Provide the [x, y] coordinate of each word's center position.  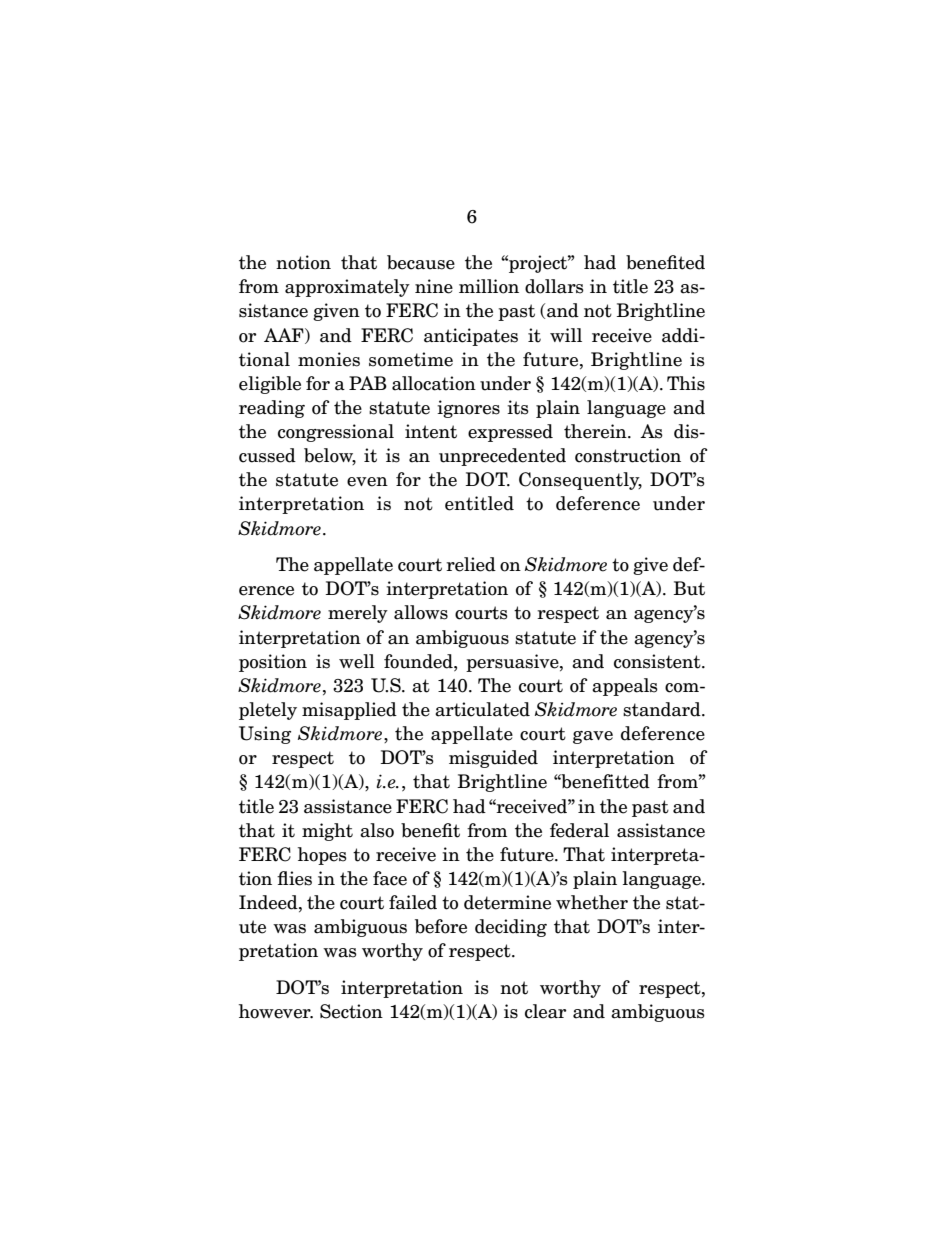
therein [596, 431]
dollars [554, 286]
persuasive [513, 663]
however [276, 1011]
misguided [493, 759]
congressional [336, 433]
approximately [347, 288]
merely [358, 614]
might [327, 832]
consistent [658, 661]
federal [579, 830]
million [489, 286]
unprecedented [502, 457]
